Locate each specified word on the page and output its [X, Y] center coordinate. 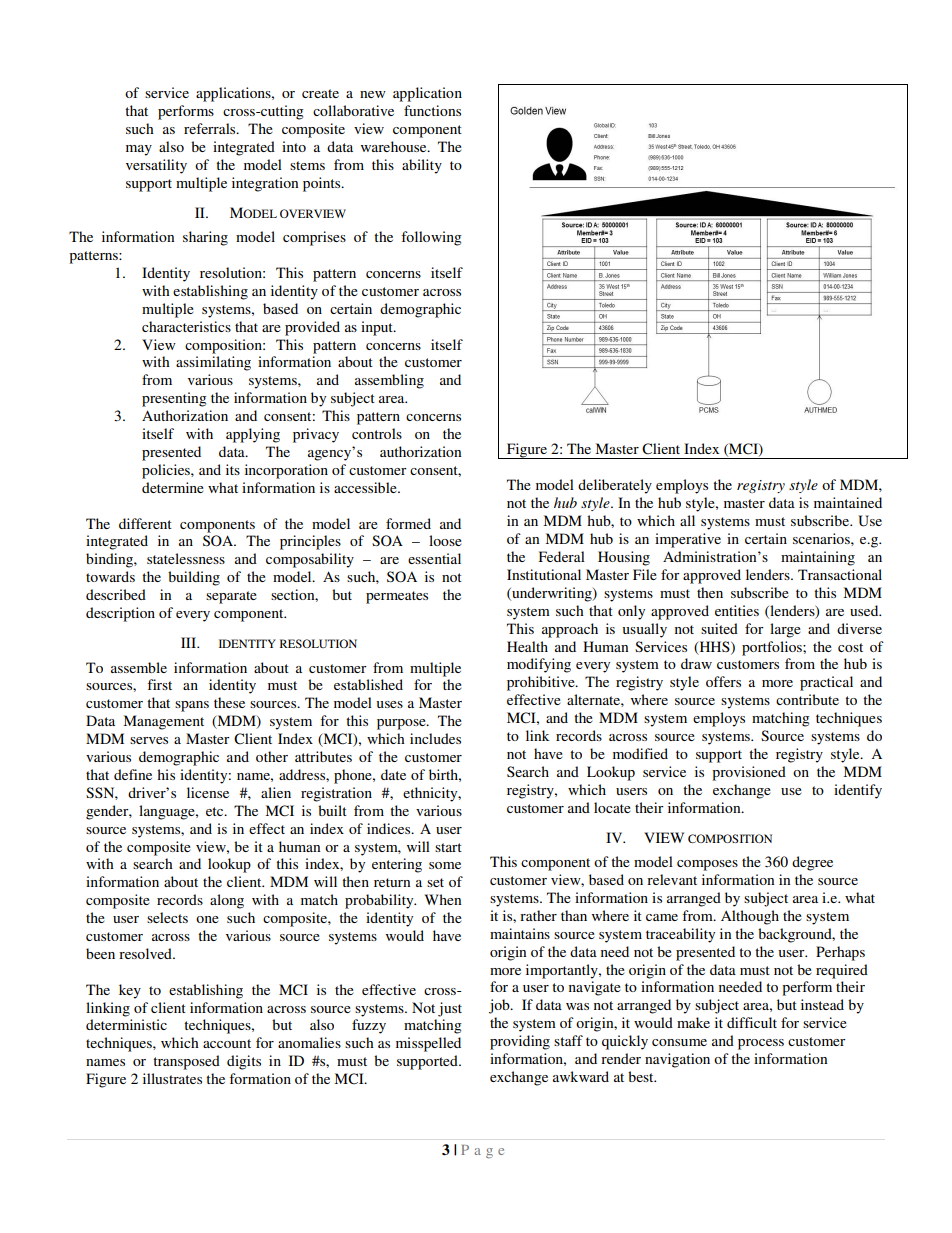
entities [737, 610]
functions [432, 110]
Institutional [544, 574]
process [761, 1044]
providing [520, 1042]
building [194, 578]
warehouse [395, 146]
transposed [186, 1062]
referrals [211, 128]
